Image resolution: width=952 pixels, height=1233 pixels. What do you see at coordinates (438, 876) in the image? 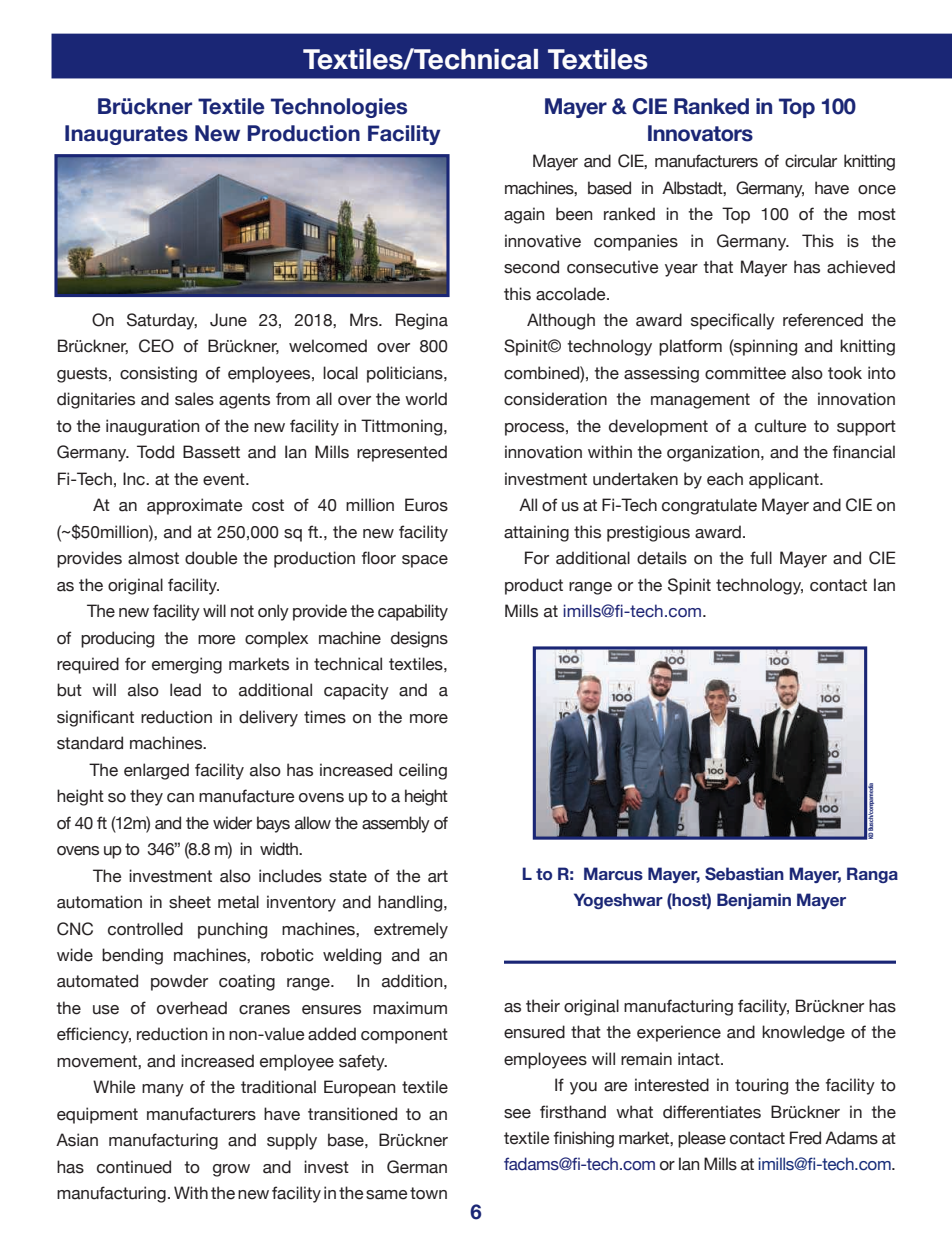
I see `art` at bounding box center [438, 876].
